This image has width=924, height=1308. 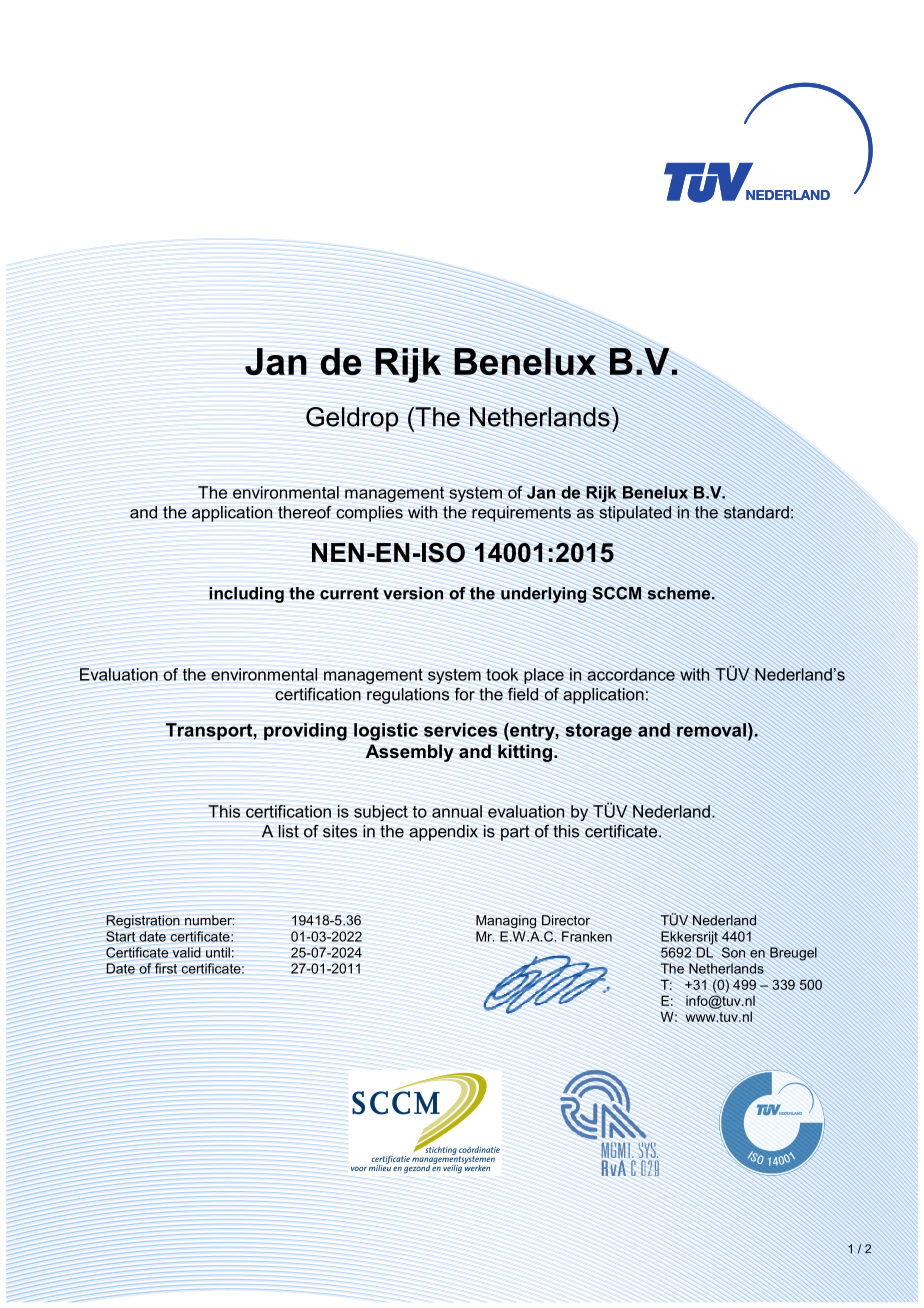 I want to click on part, so click(x=515, y=833).
